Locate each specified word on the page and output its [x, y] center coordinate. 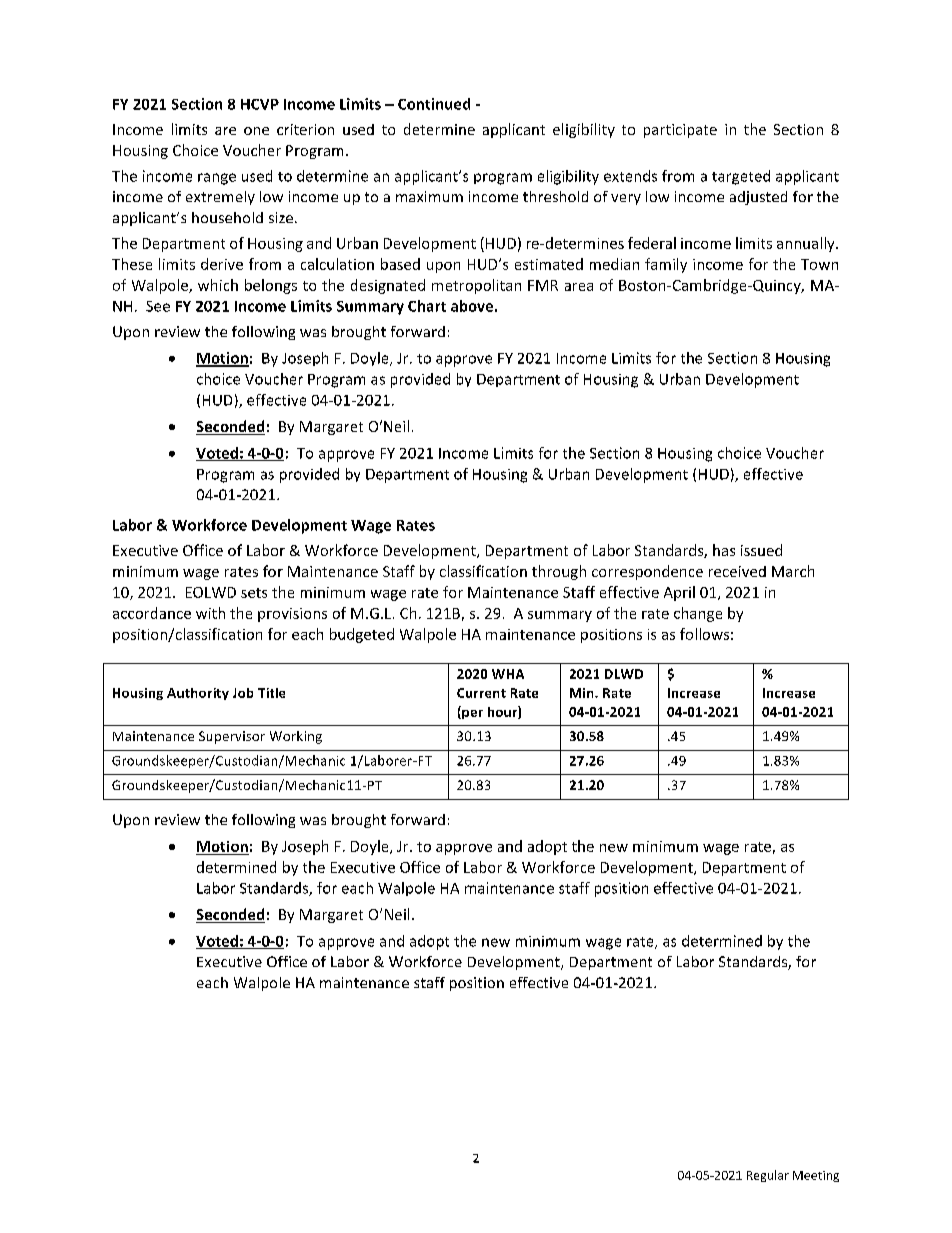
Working [296, 737]
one [256, 131]
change [698, 614]
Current [481, 693]
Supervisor [232, 737]
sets [254, 593]
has [724, 550]
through [559, 572]
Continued [434, 104]
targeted [741, 177]
